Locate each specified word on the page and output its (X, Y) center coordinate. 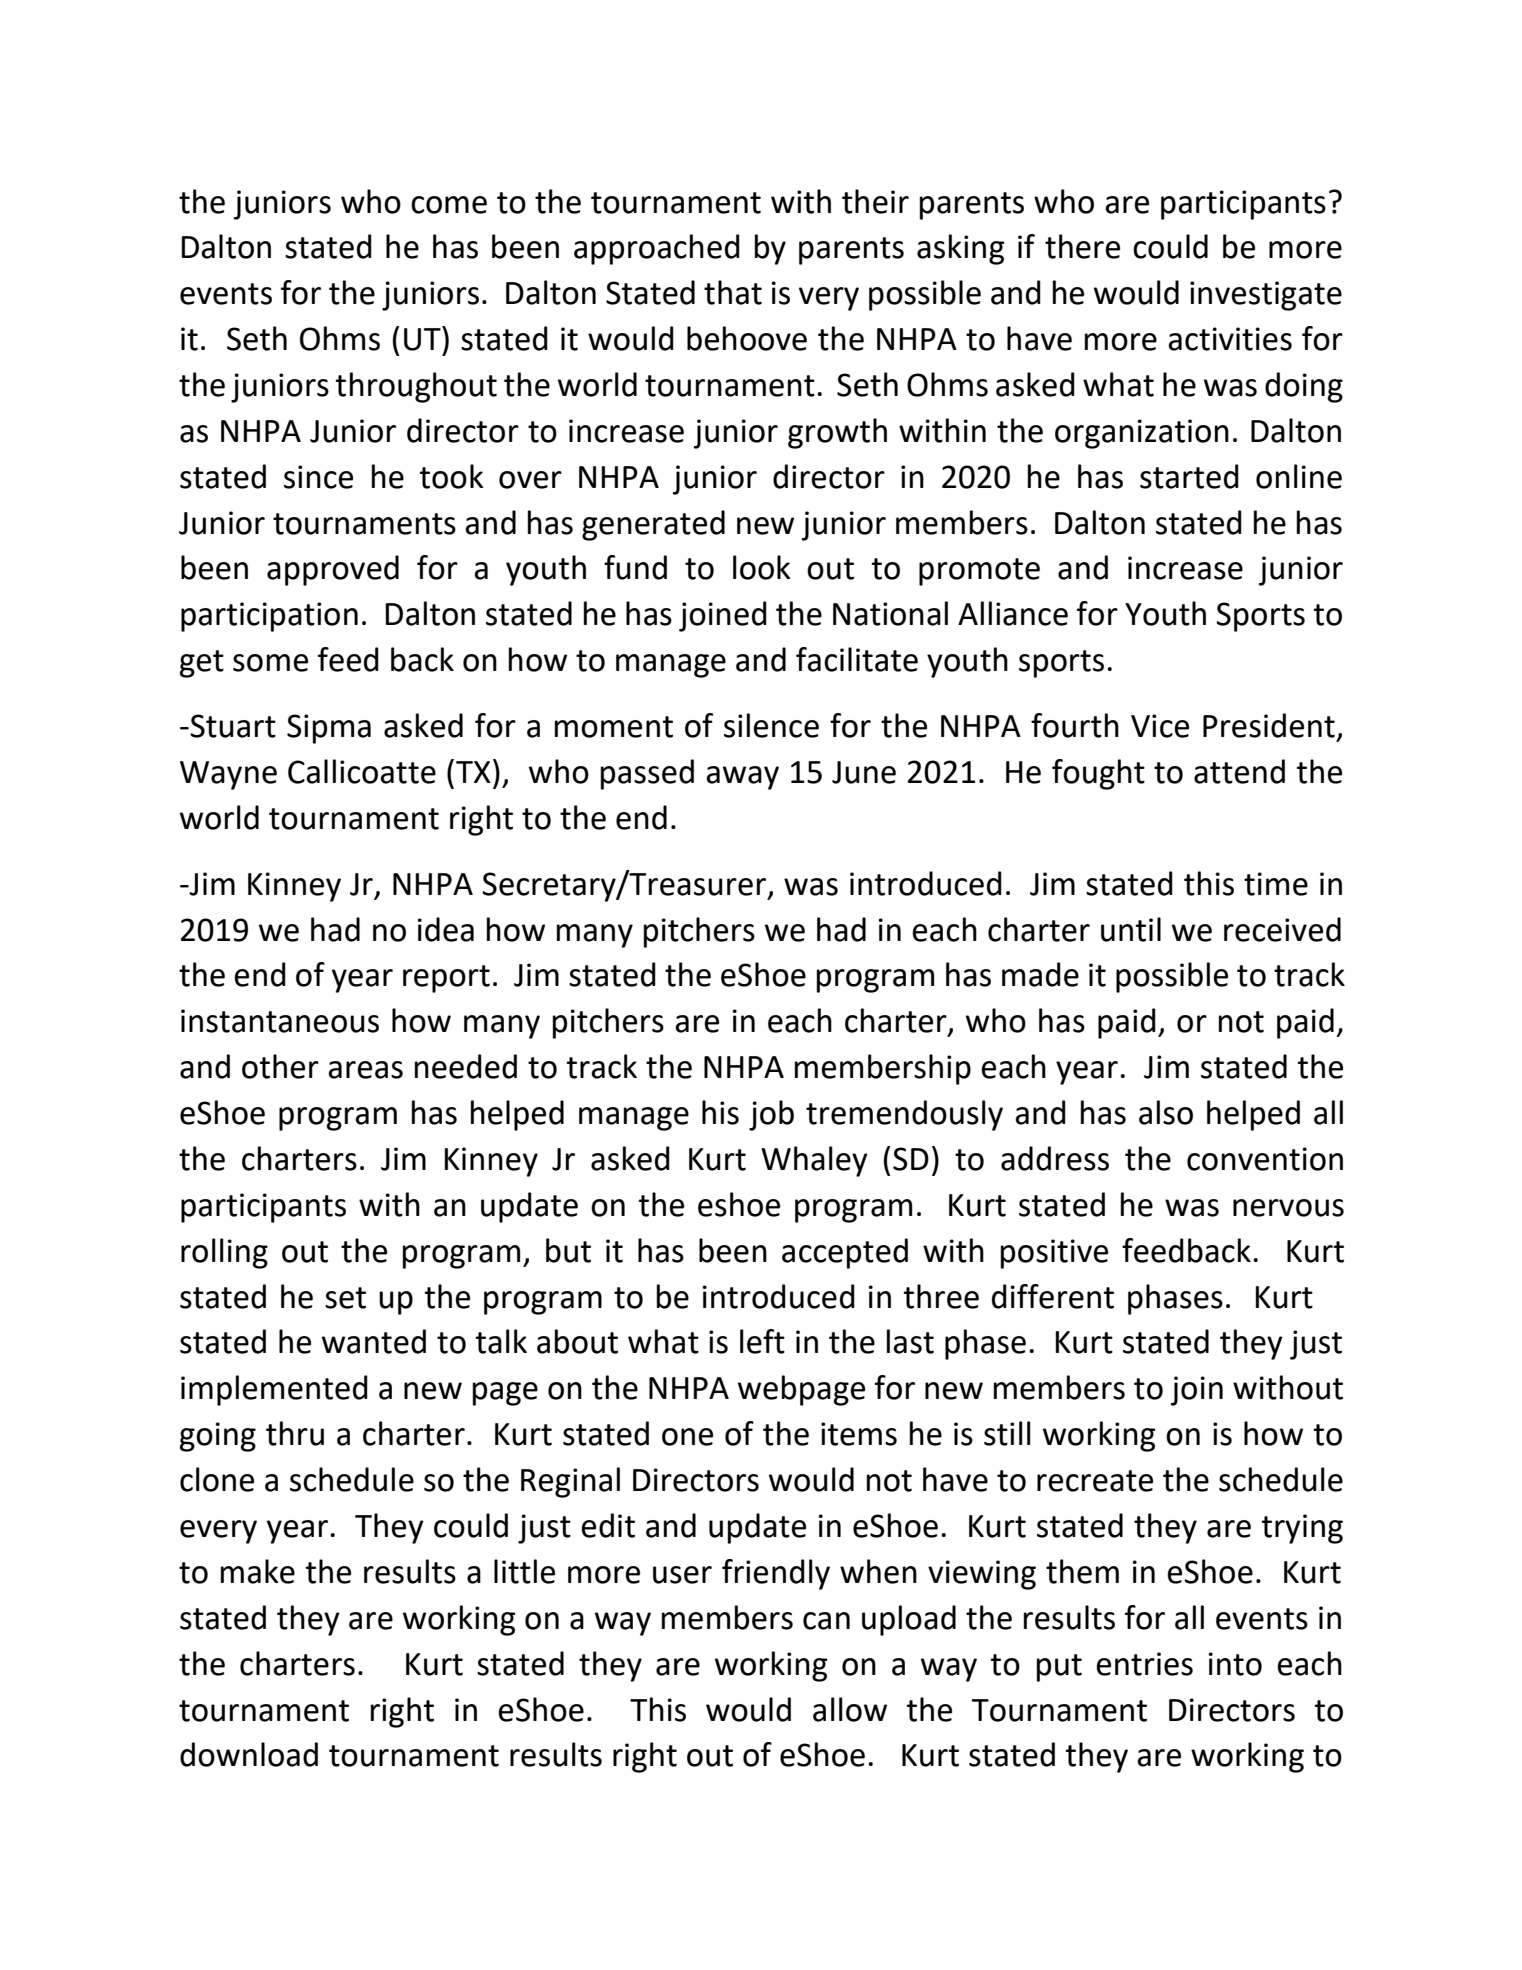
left (762, 1341)
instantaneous (280, 1021)
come (449, 205)
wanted (374, 1341)
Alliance (1013, 613)
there (1082, 246)
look (762, 567)
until (1131, 929)
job (771, 1115)
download (249, 1754)
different (1053, 1296)
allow (850, 1709)
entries (1144, 1664)
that (733, 292)
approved (333, 570)
